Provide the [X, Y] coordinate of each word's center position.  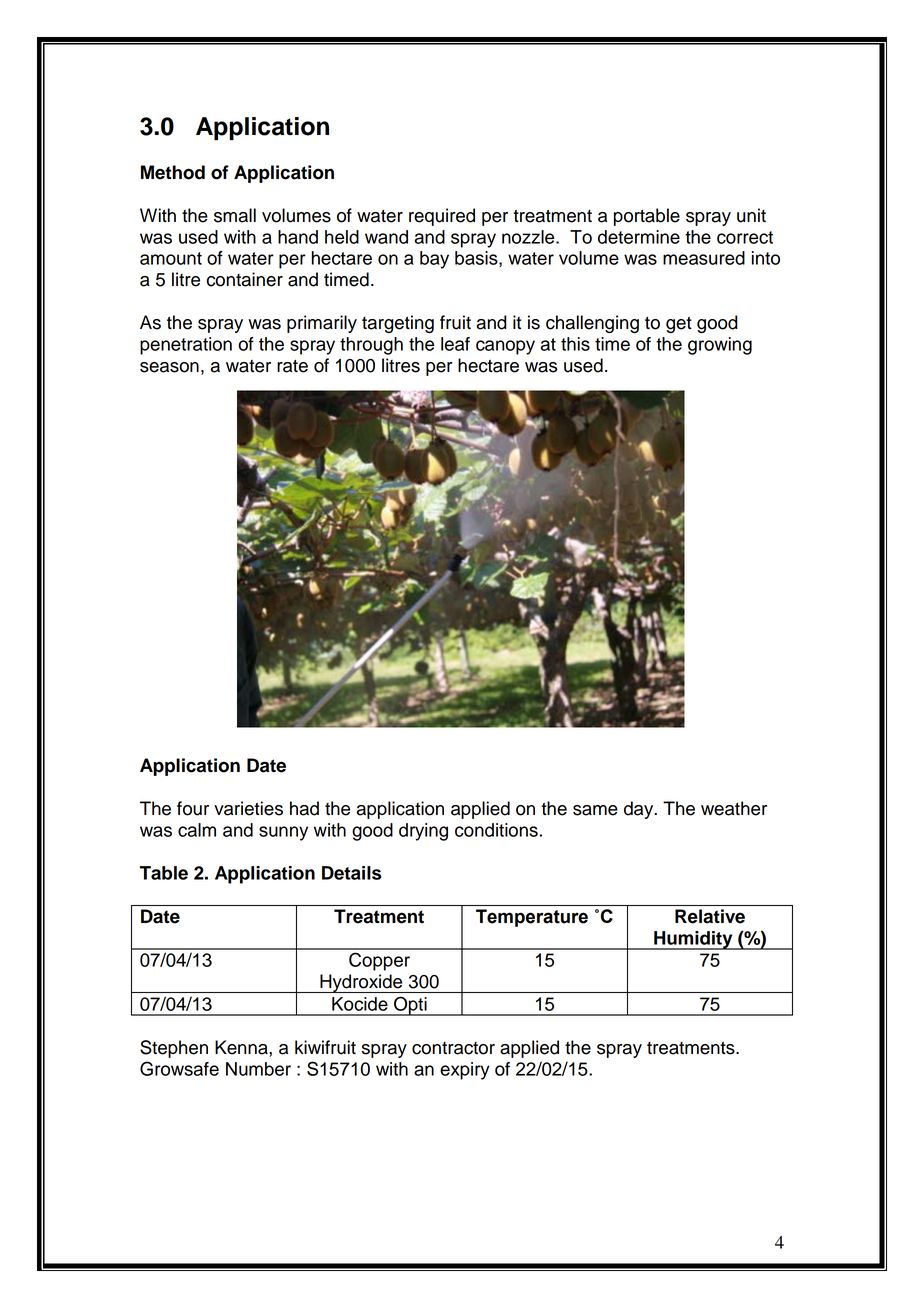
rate [292, 366]
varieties [248, 808]
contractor [453, 1048]
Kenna [242, 1047]
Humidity [693, 940]
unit [751, 215]
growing [720, 346]
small [235, 215]
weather [734, 808]
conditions [496, 830]
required [442, 217]
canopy [505, 347]
